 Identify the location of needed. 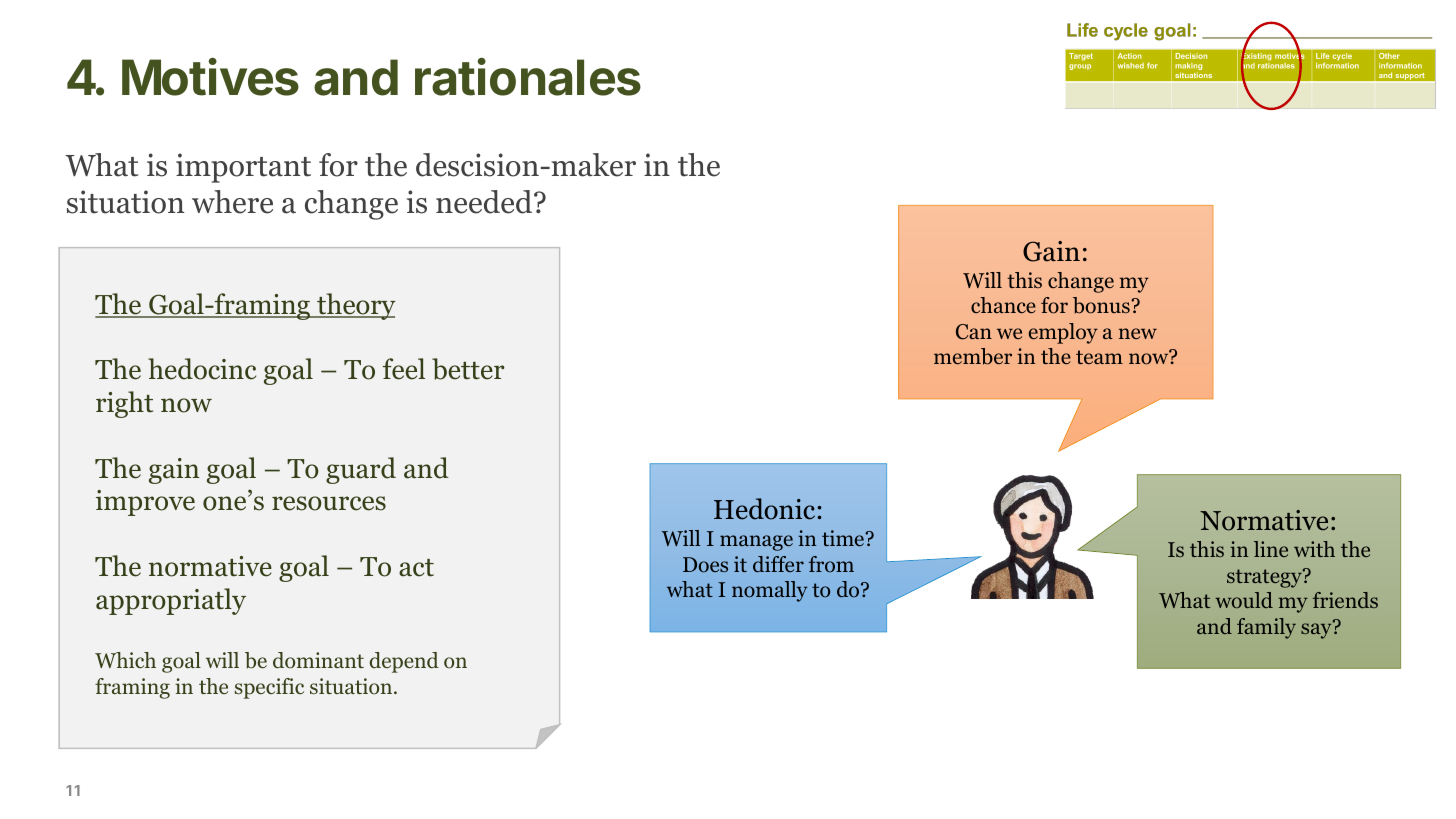
(485, 202).
